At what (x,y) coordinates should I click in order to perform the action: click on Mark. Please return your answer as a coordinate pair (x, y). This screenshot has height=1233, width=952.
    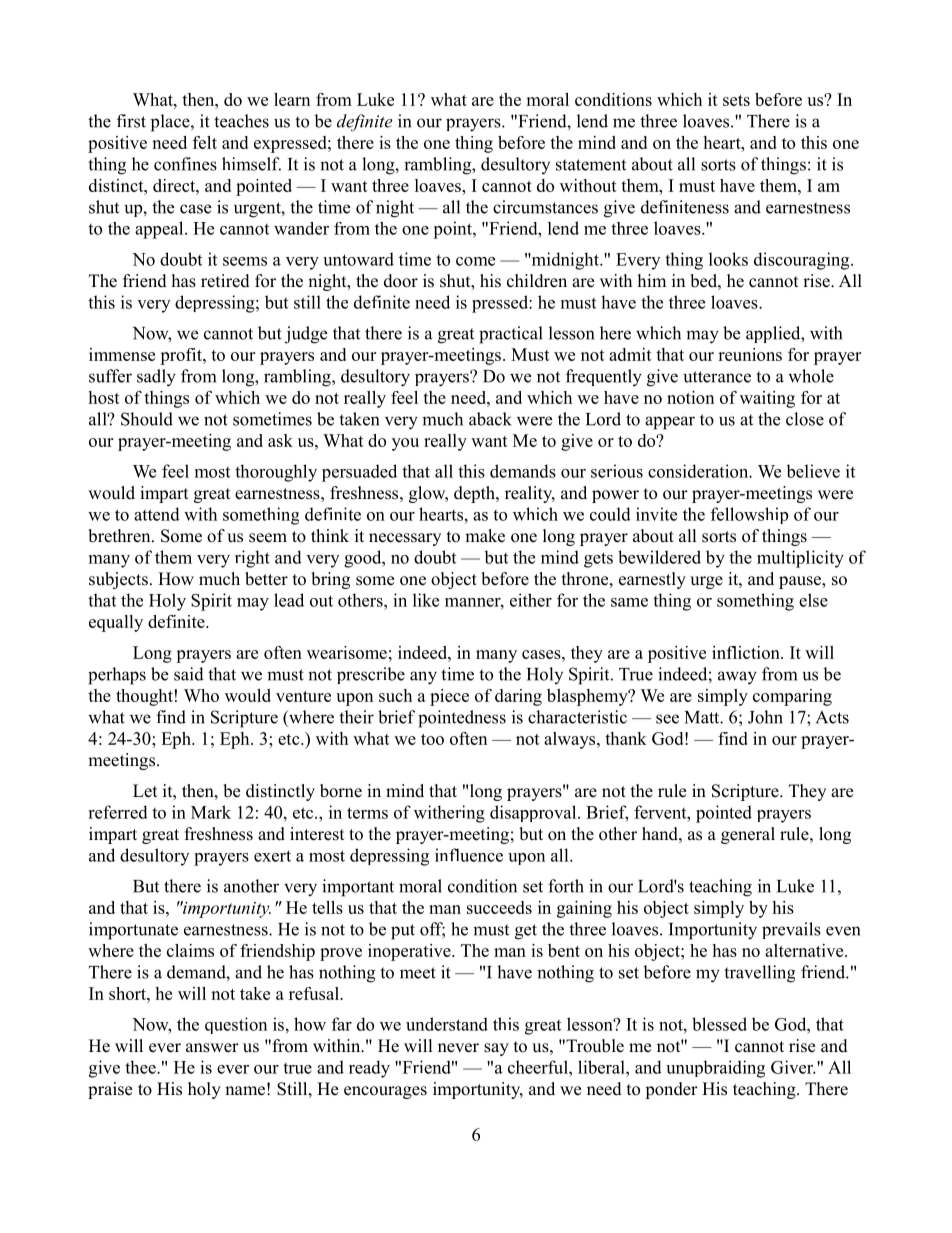
    Looking at the image, I should click on (211, 812).
